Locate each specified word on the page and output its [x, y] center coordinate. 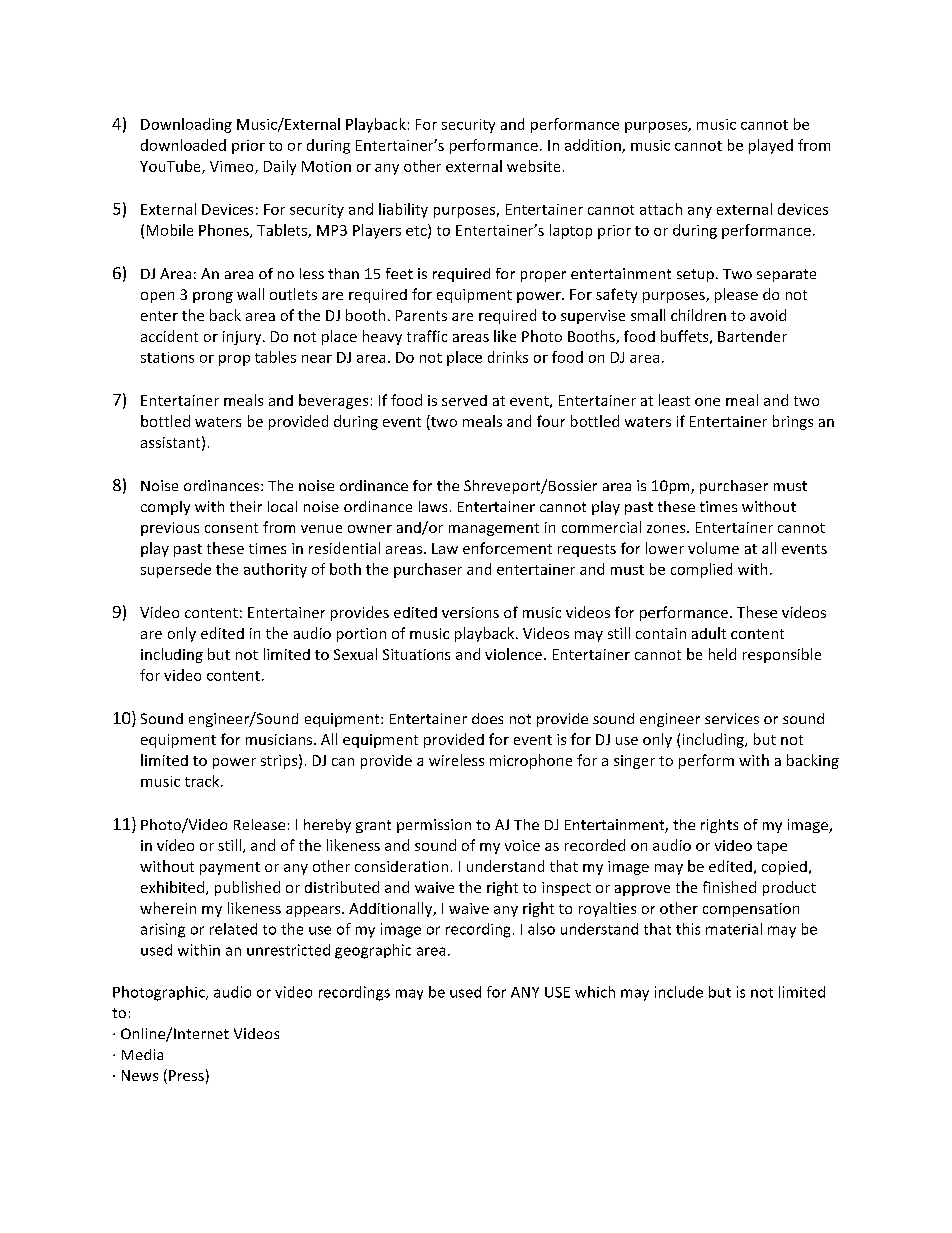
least [674, 400]
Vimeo [233, 167]
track [203, 781]
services [732, 718]
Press [186, 1075]
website [533, 166]
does [487, 718]
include [679, 992]
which [595, 992]
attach [661, 209]
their [246, 506]
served [464, 400]
